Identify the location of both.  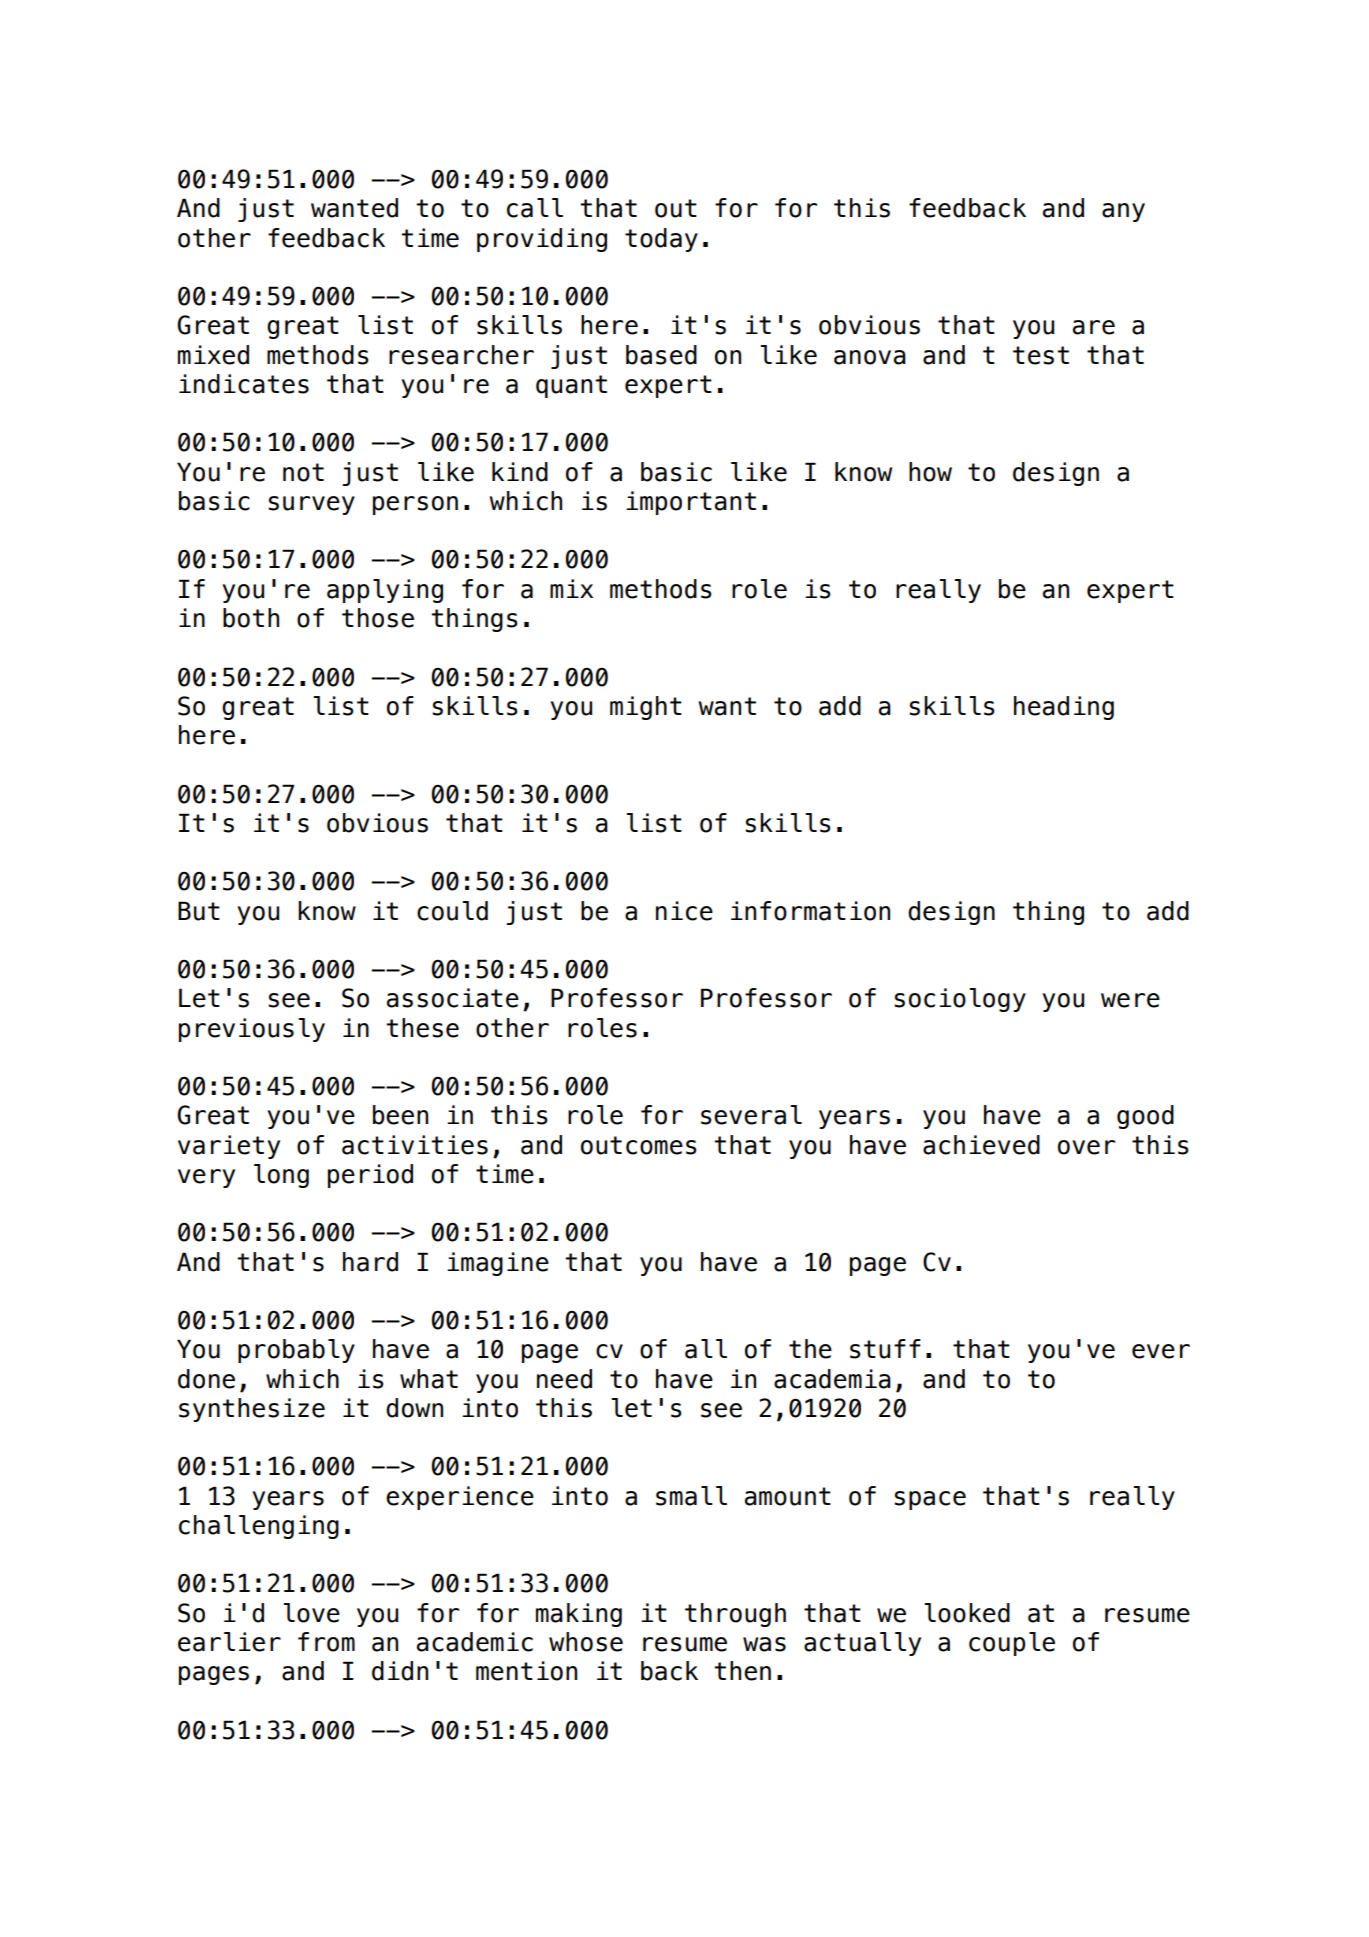
(251, 618).
